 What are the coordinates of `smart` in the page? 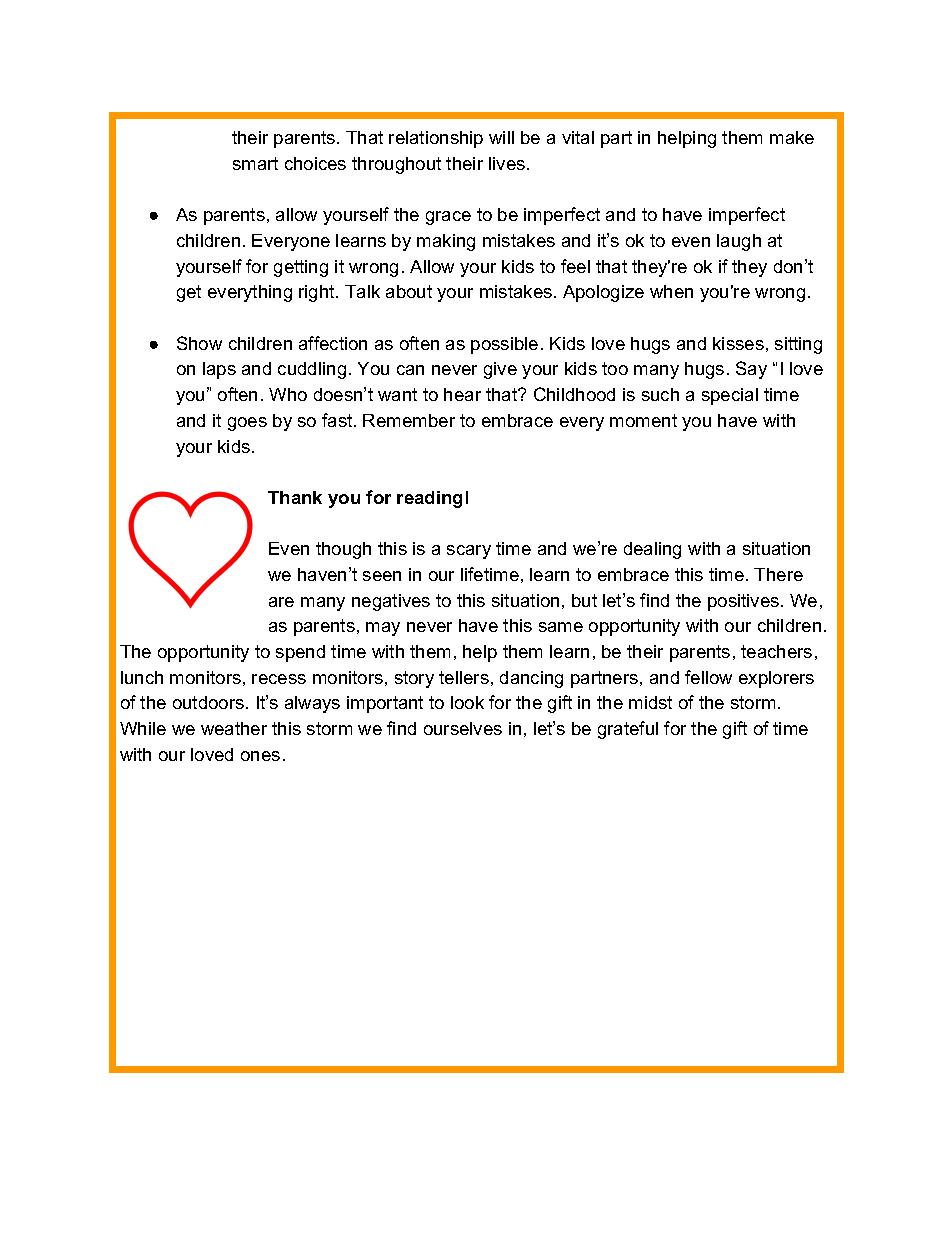 It's located at (255, 163).
